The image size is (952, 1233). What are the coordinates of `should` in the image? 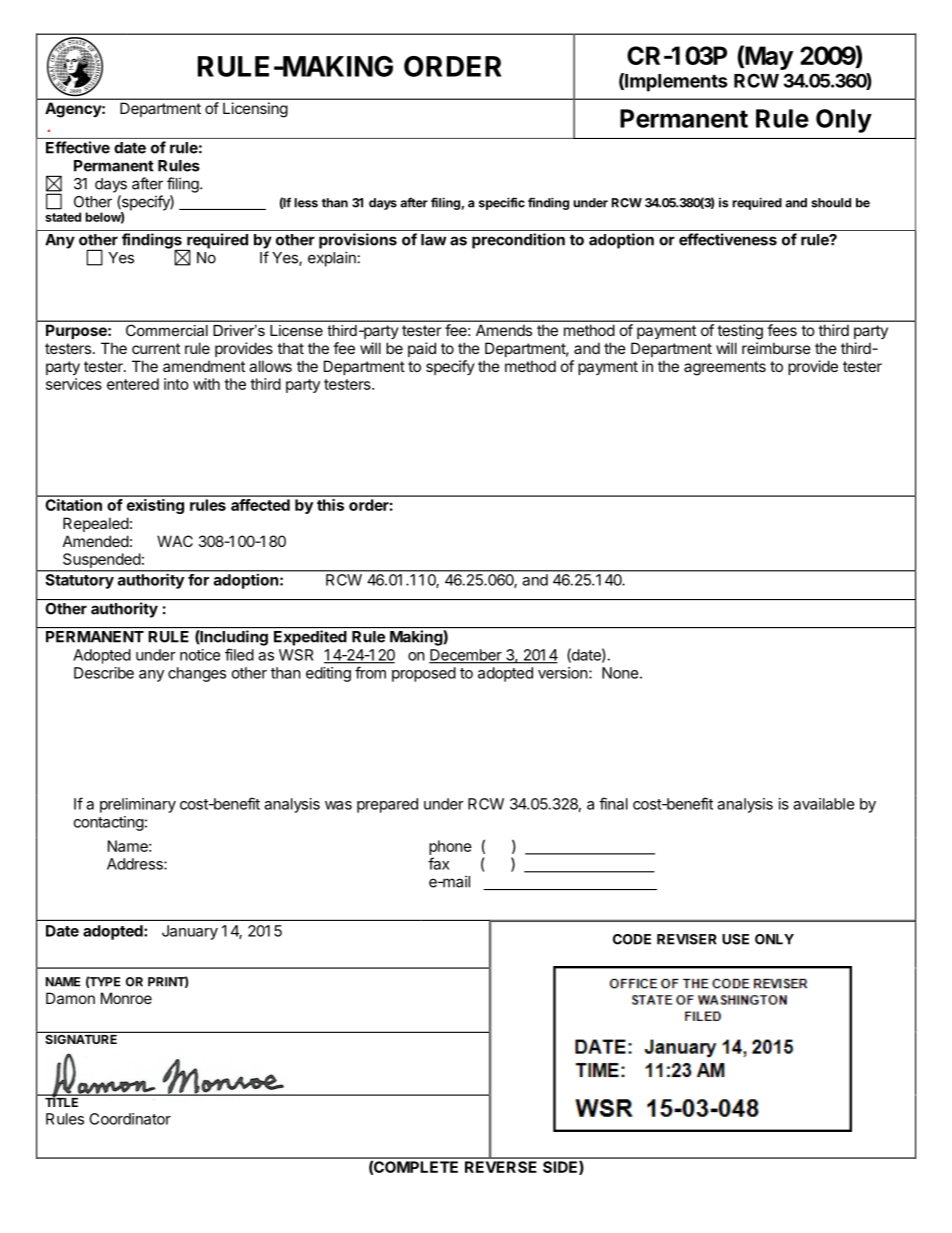 It's located at (831, 203).
